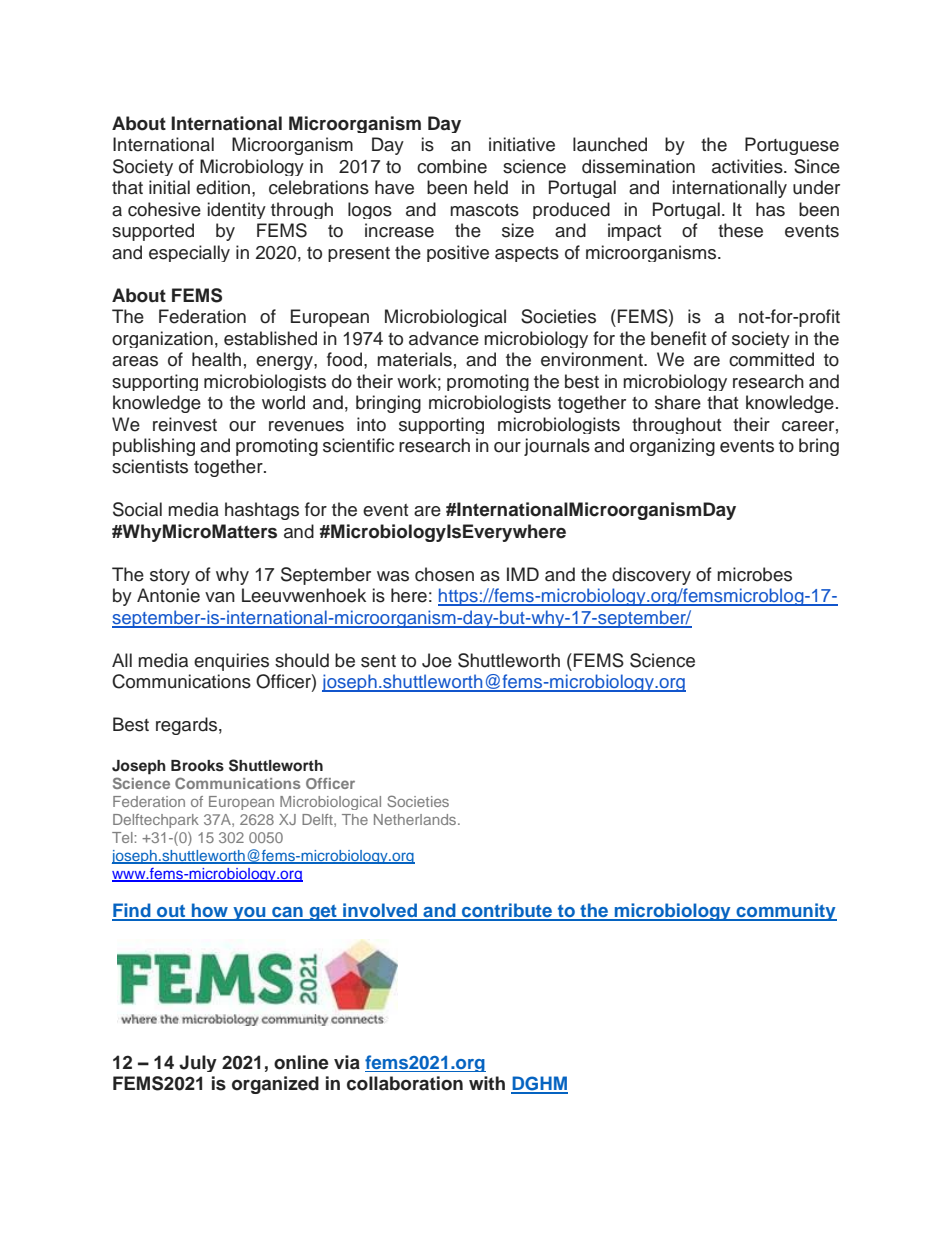  Describe the element at coordinates (216, 359) in the screenshot. I see `health` at that location.
